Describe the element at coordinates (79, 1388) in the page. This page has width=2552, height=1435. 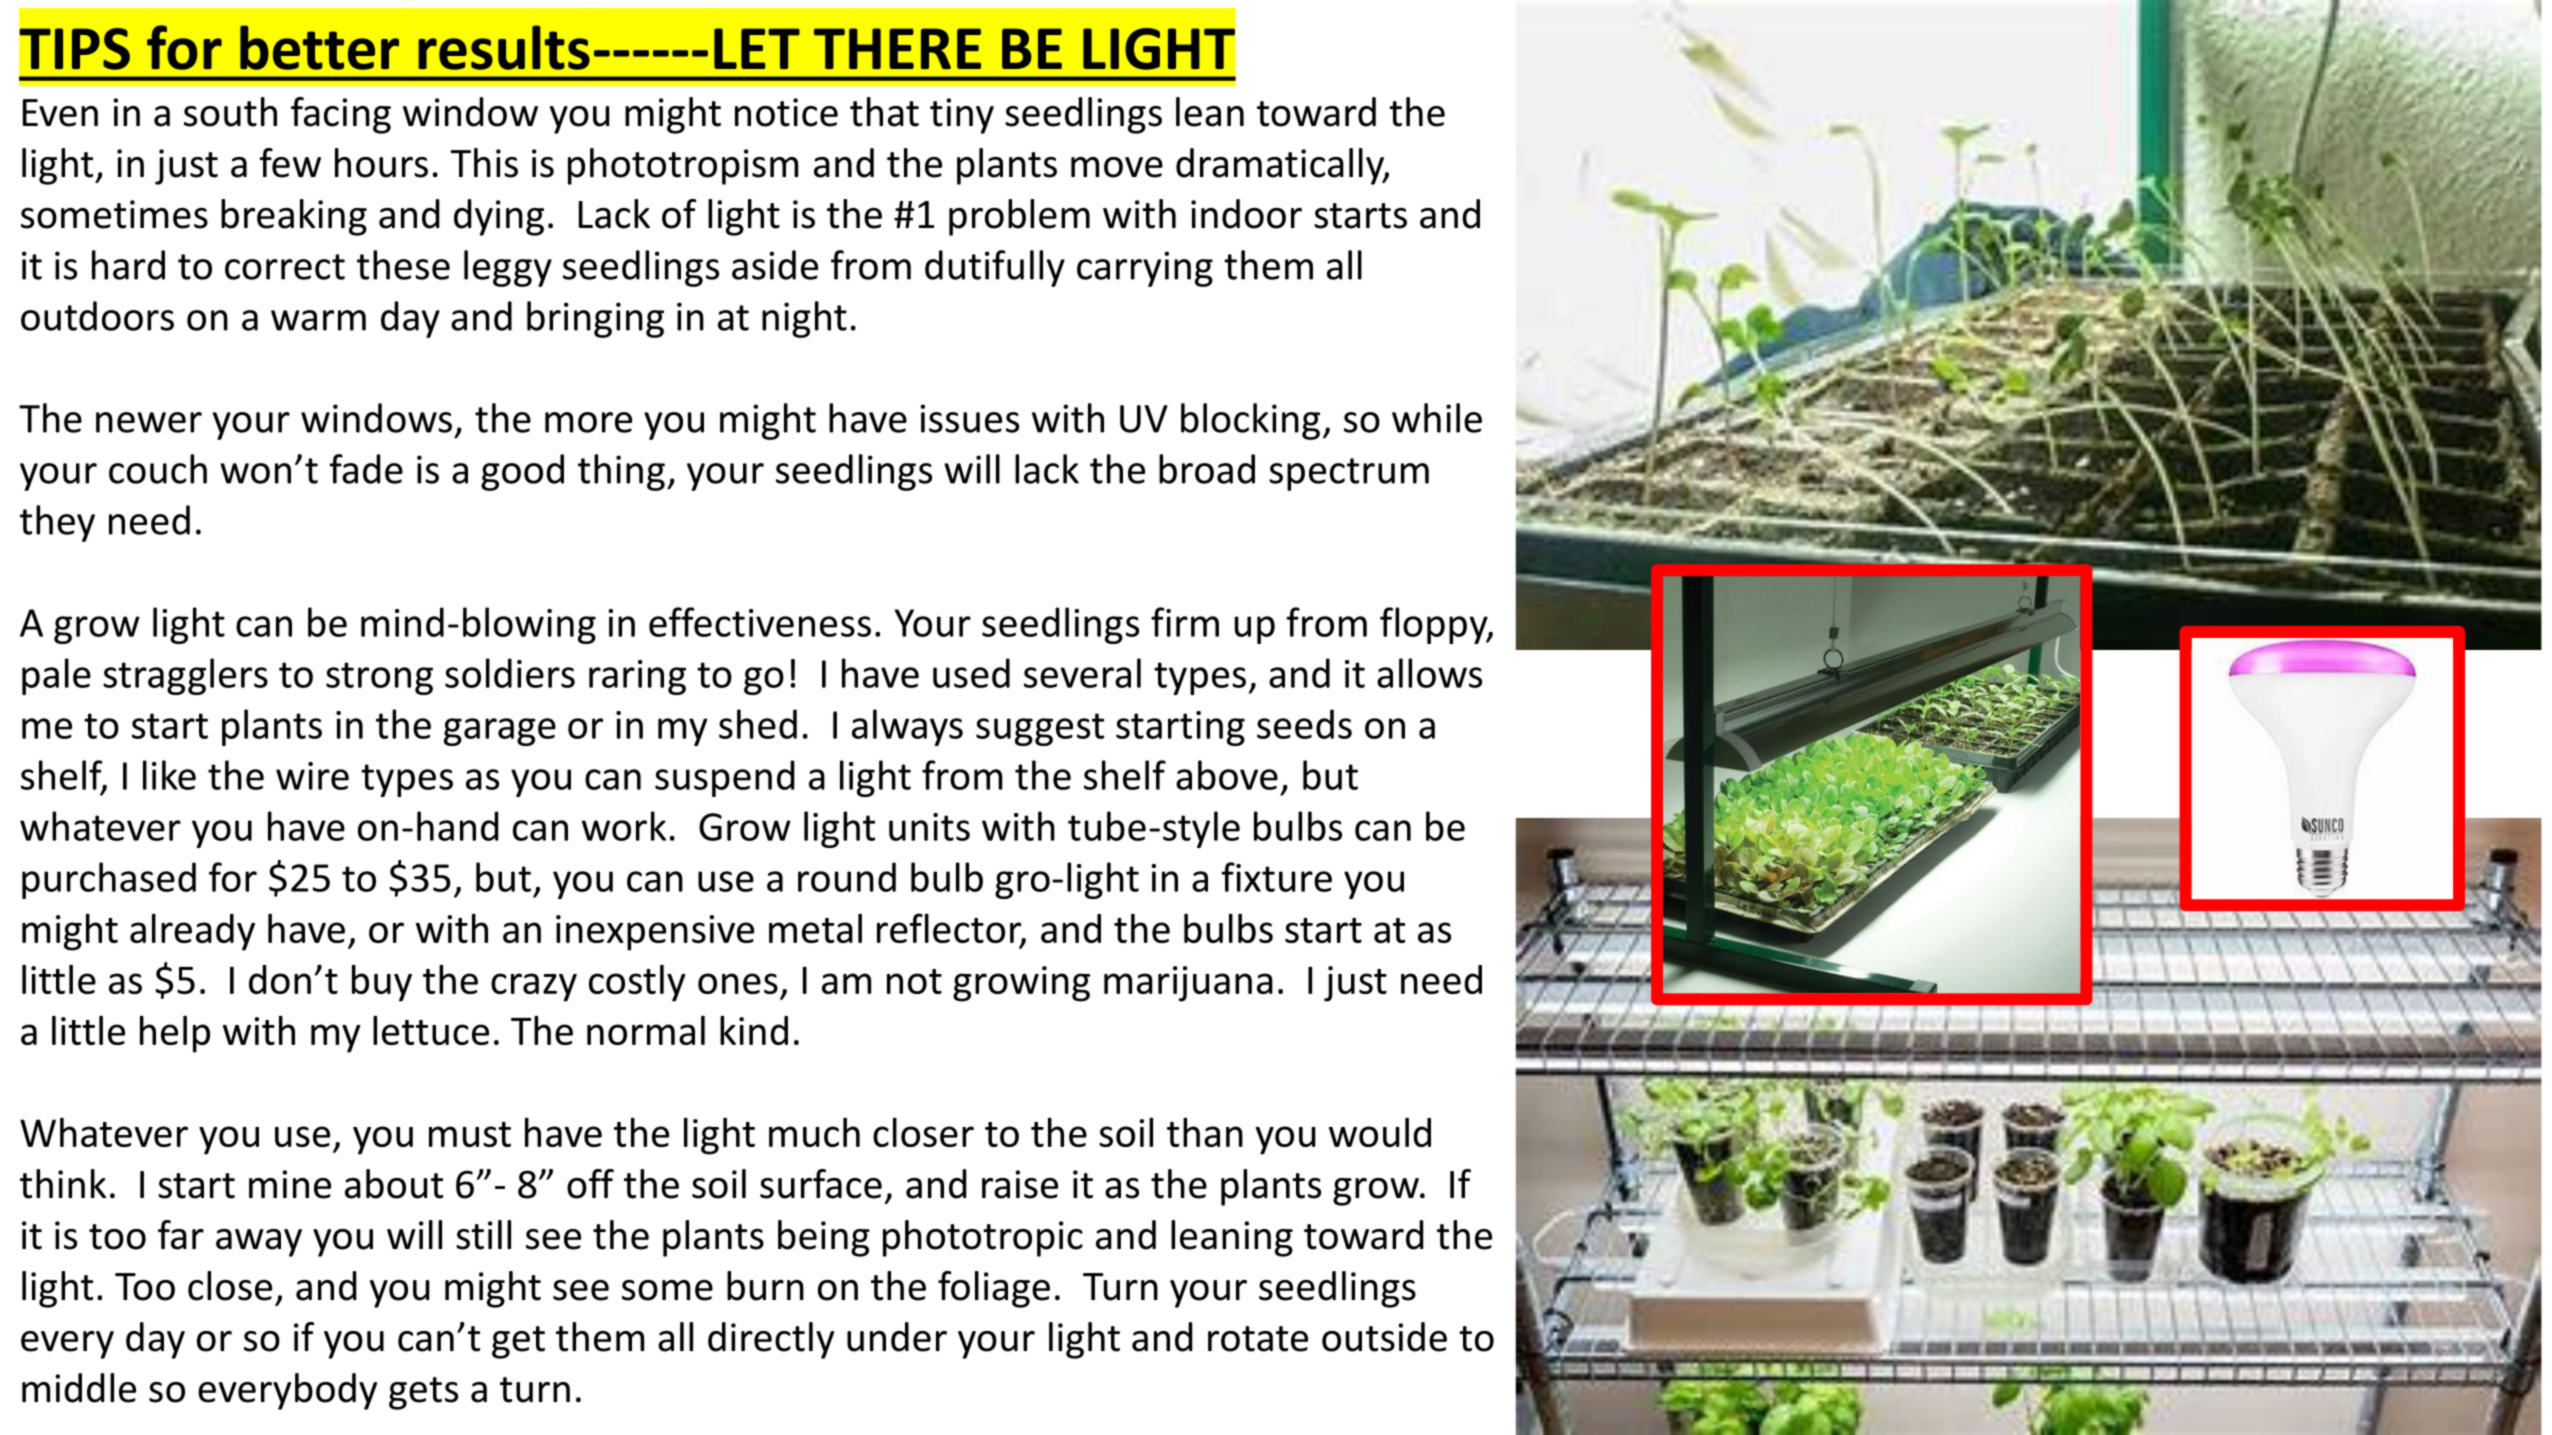
I see `middle` at that location.
